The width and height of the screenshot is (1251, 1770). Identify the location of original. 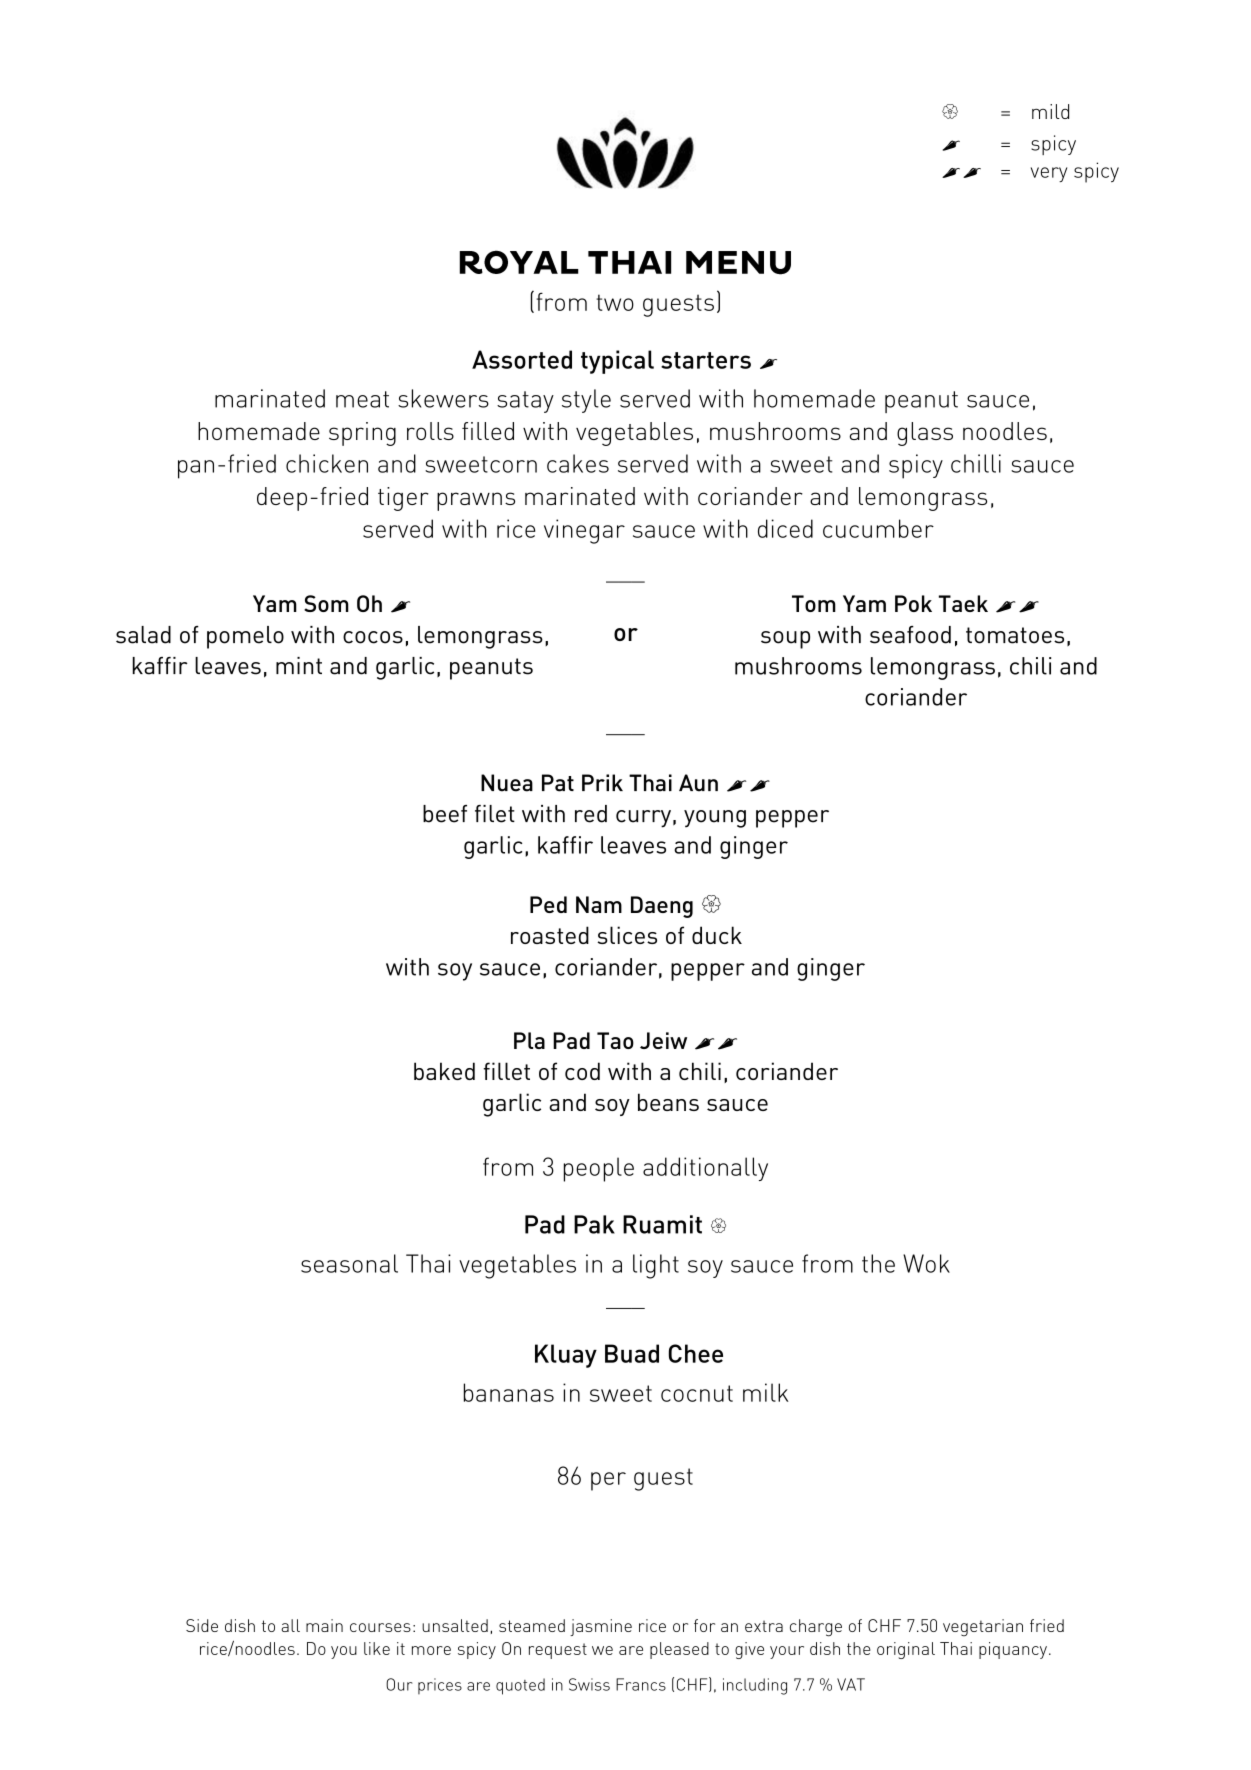
(906, 1650).
